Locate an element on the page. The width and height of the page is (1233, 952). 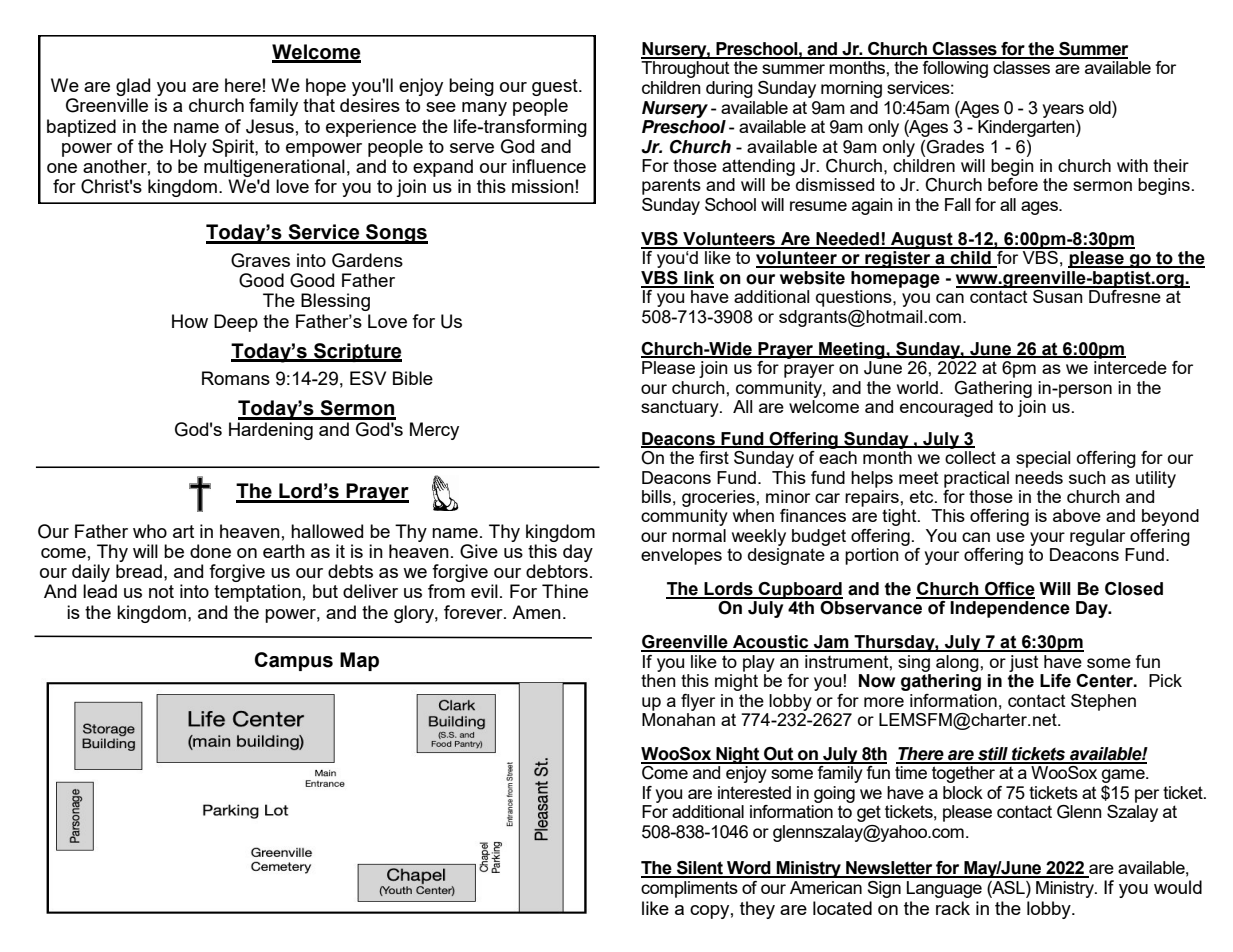
Word is located at coordinates (749, 869).
